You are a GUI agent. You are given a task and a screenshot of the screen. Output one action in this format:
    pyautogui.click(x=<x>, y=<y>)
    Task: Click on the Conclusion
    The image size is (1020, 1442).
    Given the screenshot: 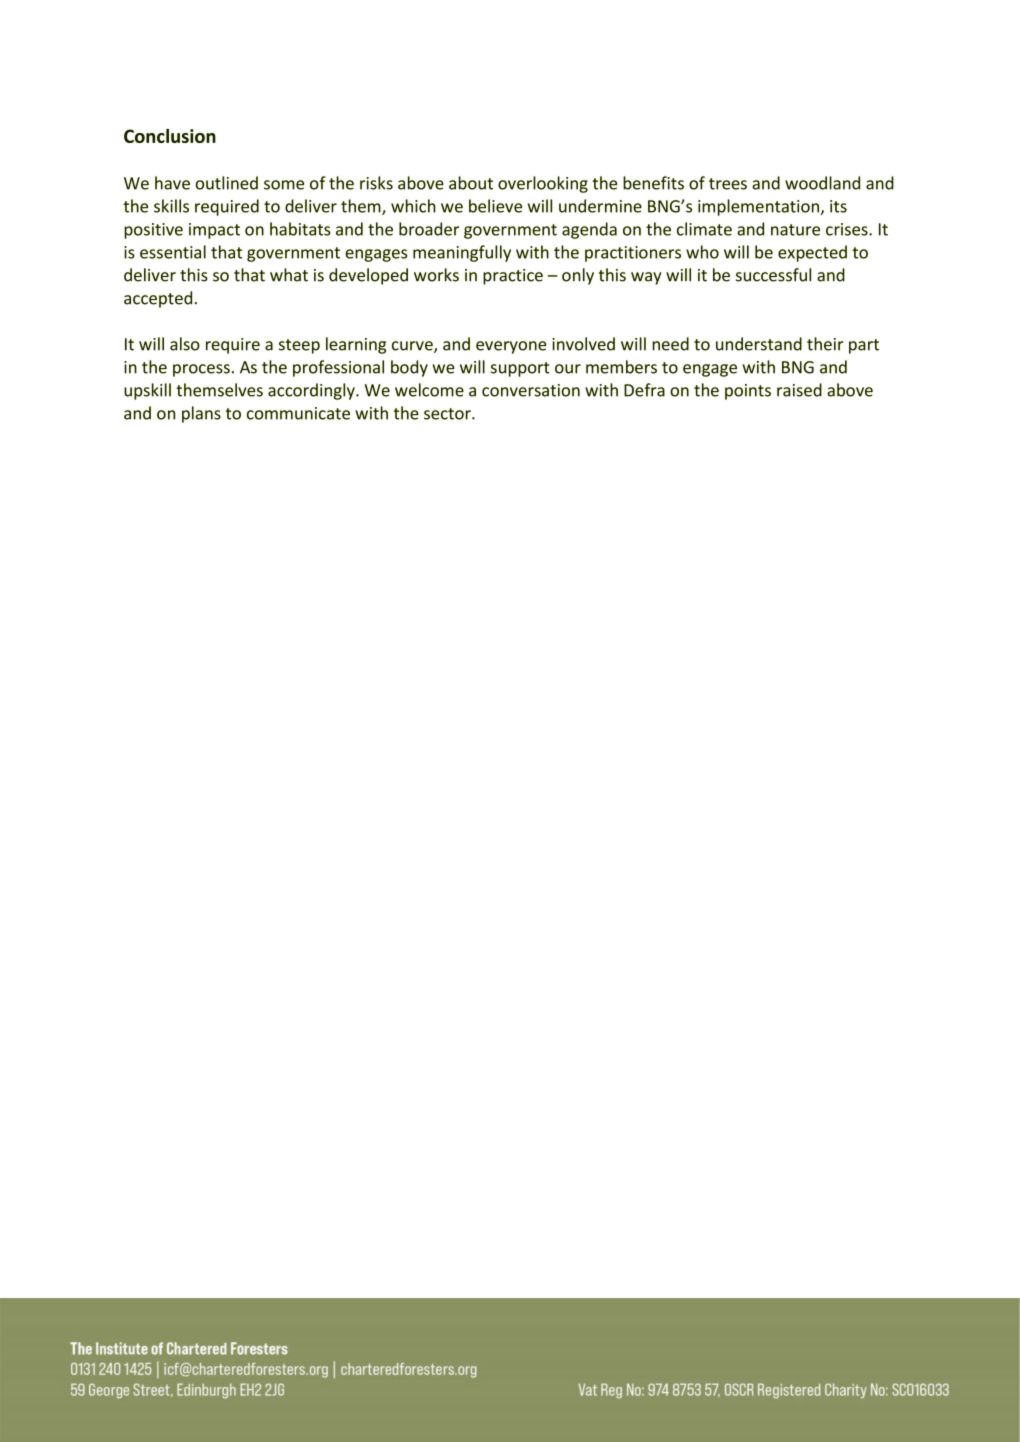 What is the action you would take?
    pyautogui.click(x=170, y=136)
